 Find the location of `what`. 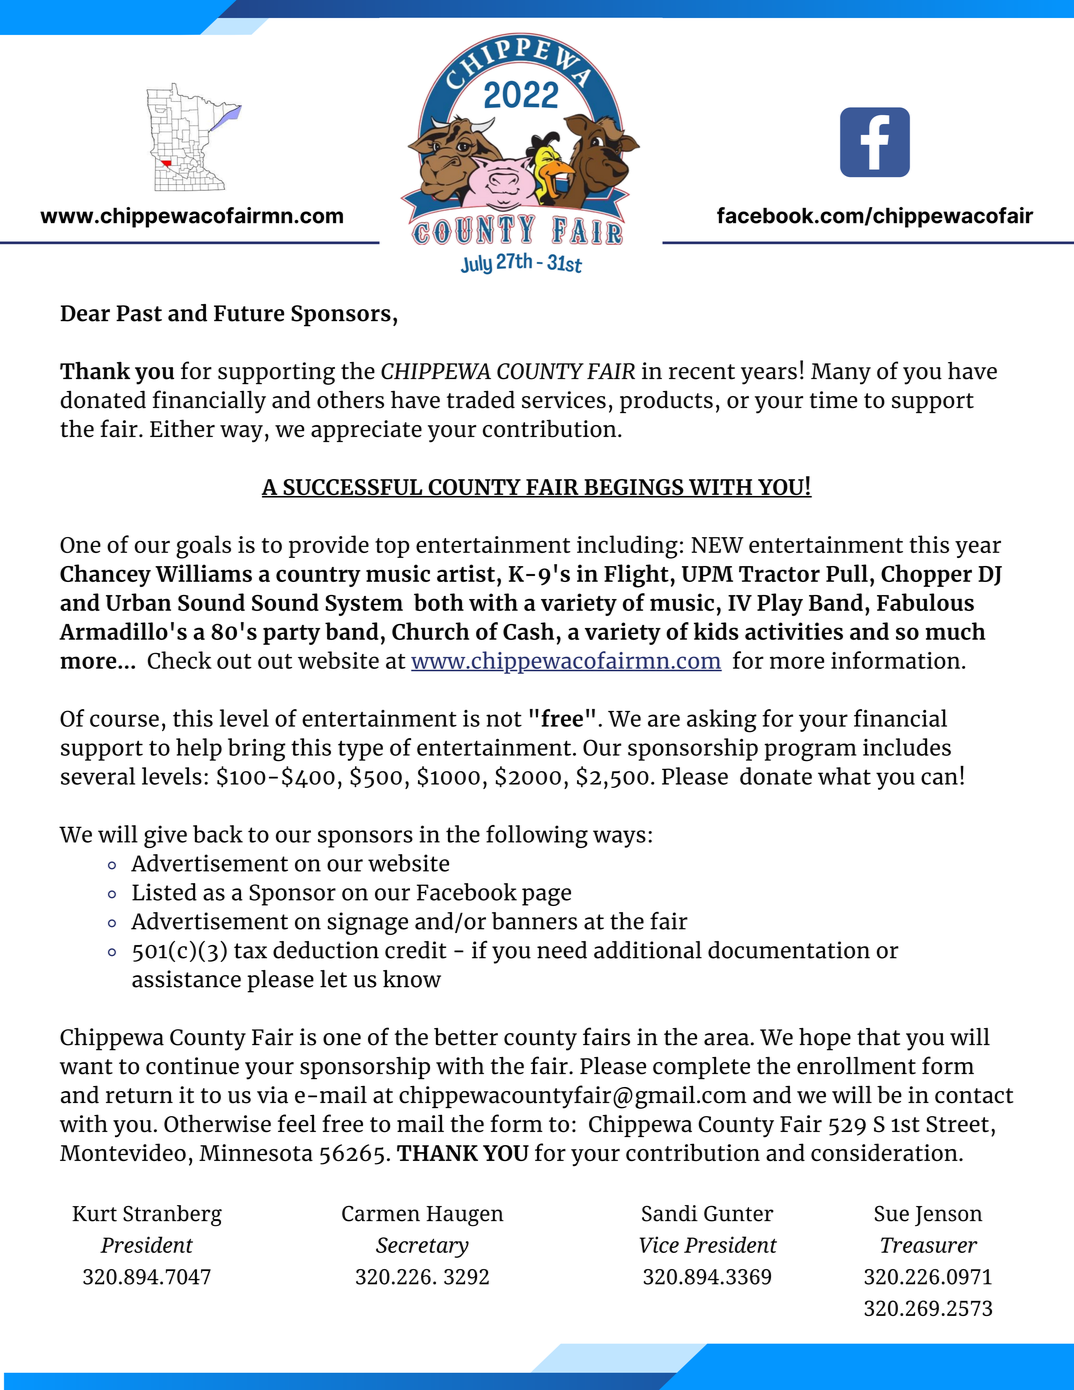

what is located at coordinates (844, 776).
